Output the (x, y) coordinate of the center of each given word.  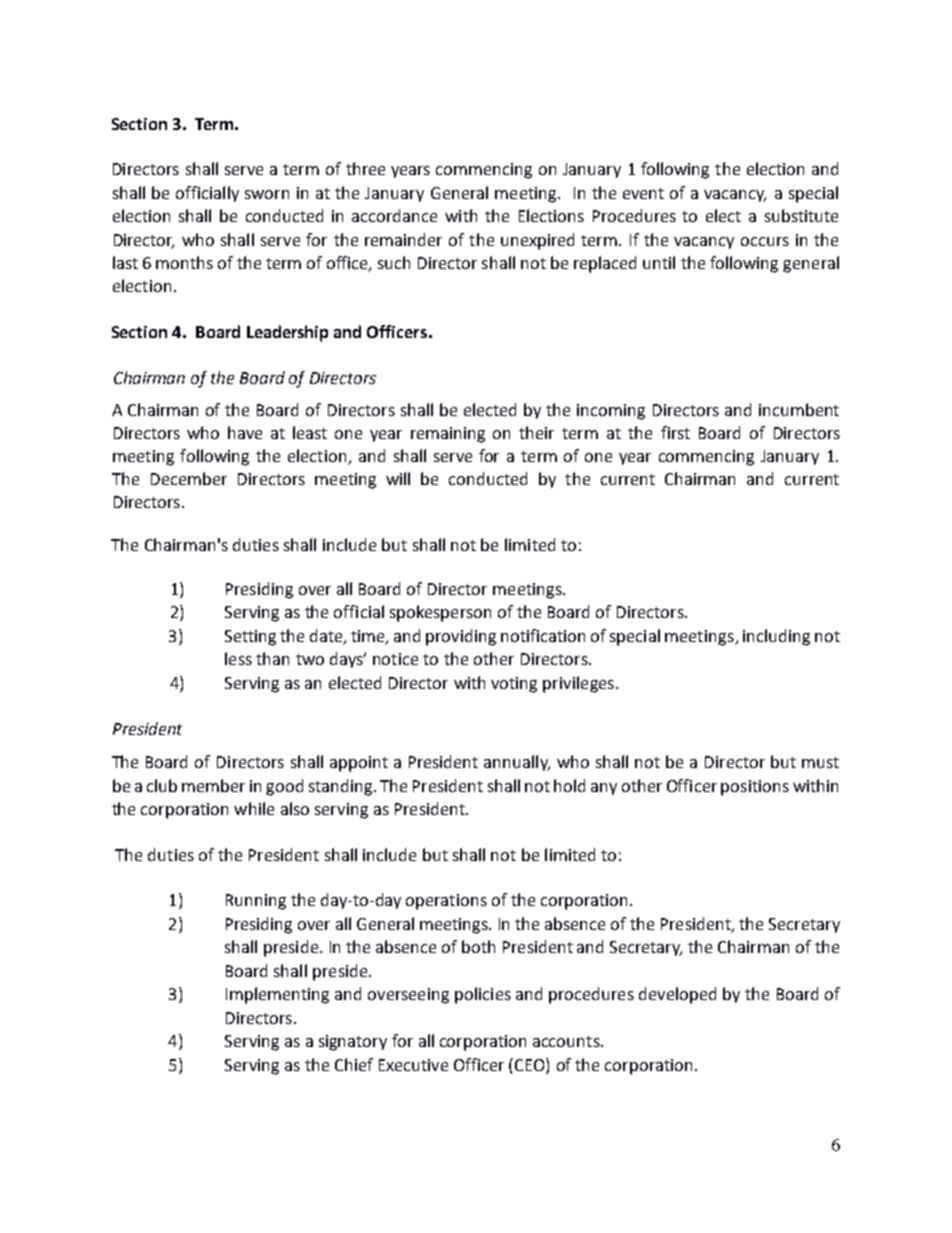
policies (483, 995)
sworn (267, 194)
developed (677, 995)
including (776, 637)
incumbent (799, 409)
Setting (250, 638)
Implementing (277, 995)
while (254, 808)
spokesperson (440, 613)
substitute (801, 215)
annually (517, 763)
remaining (448, 435)
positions (755, 788)
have (245, 432)
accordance (394, 215)
